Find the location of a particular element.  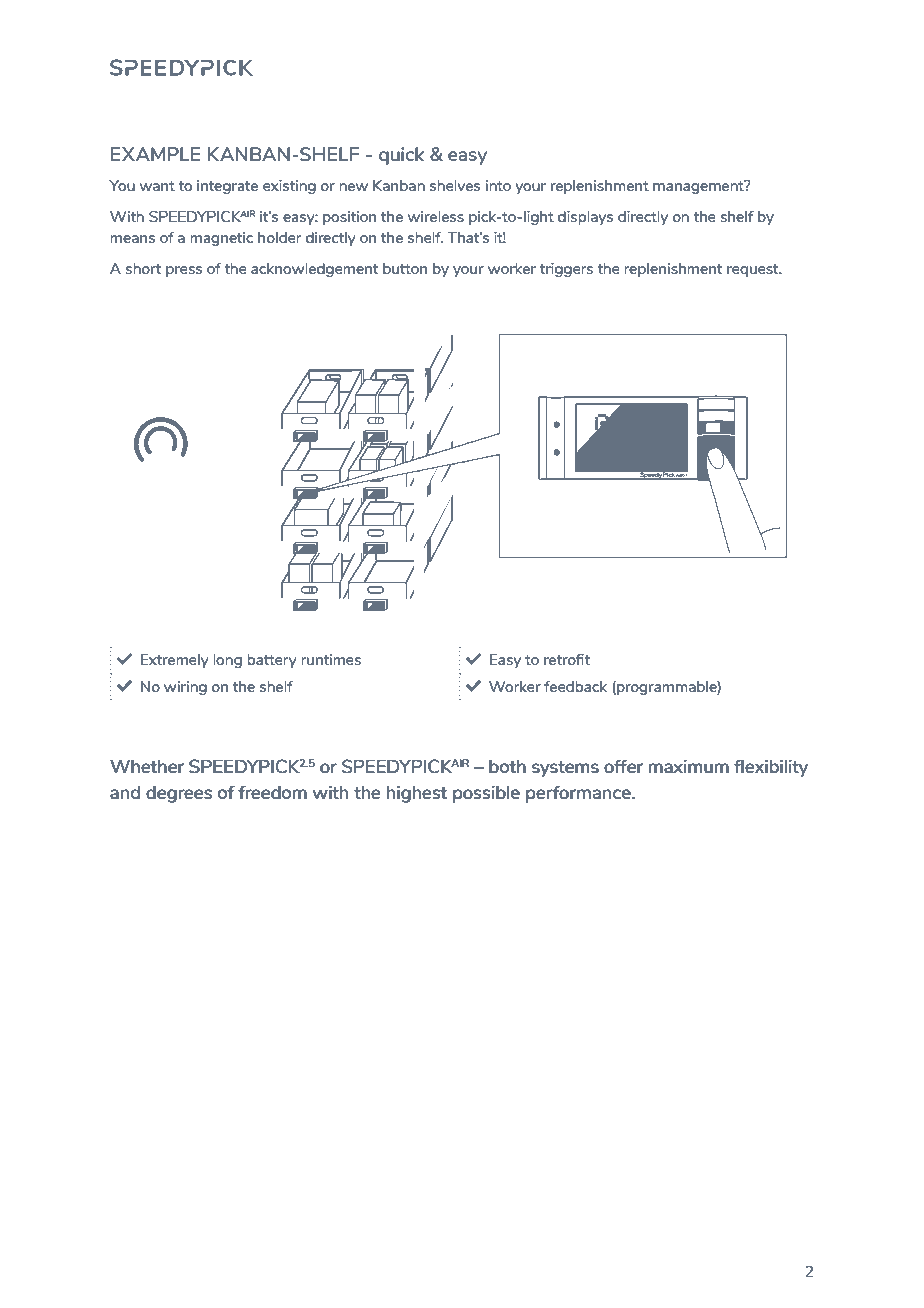

maximum is located at coordinates (689, 766).
